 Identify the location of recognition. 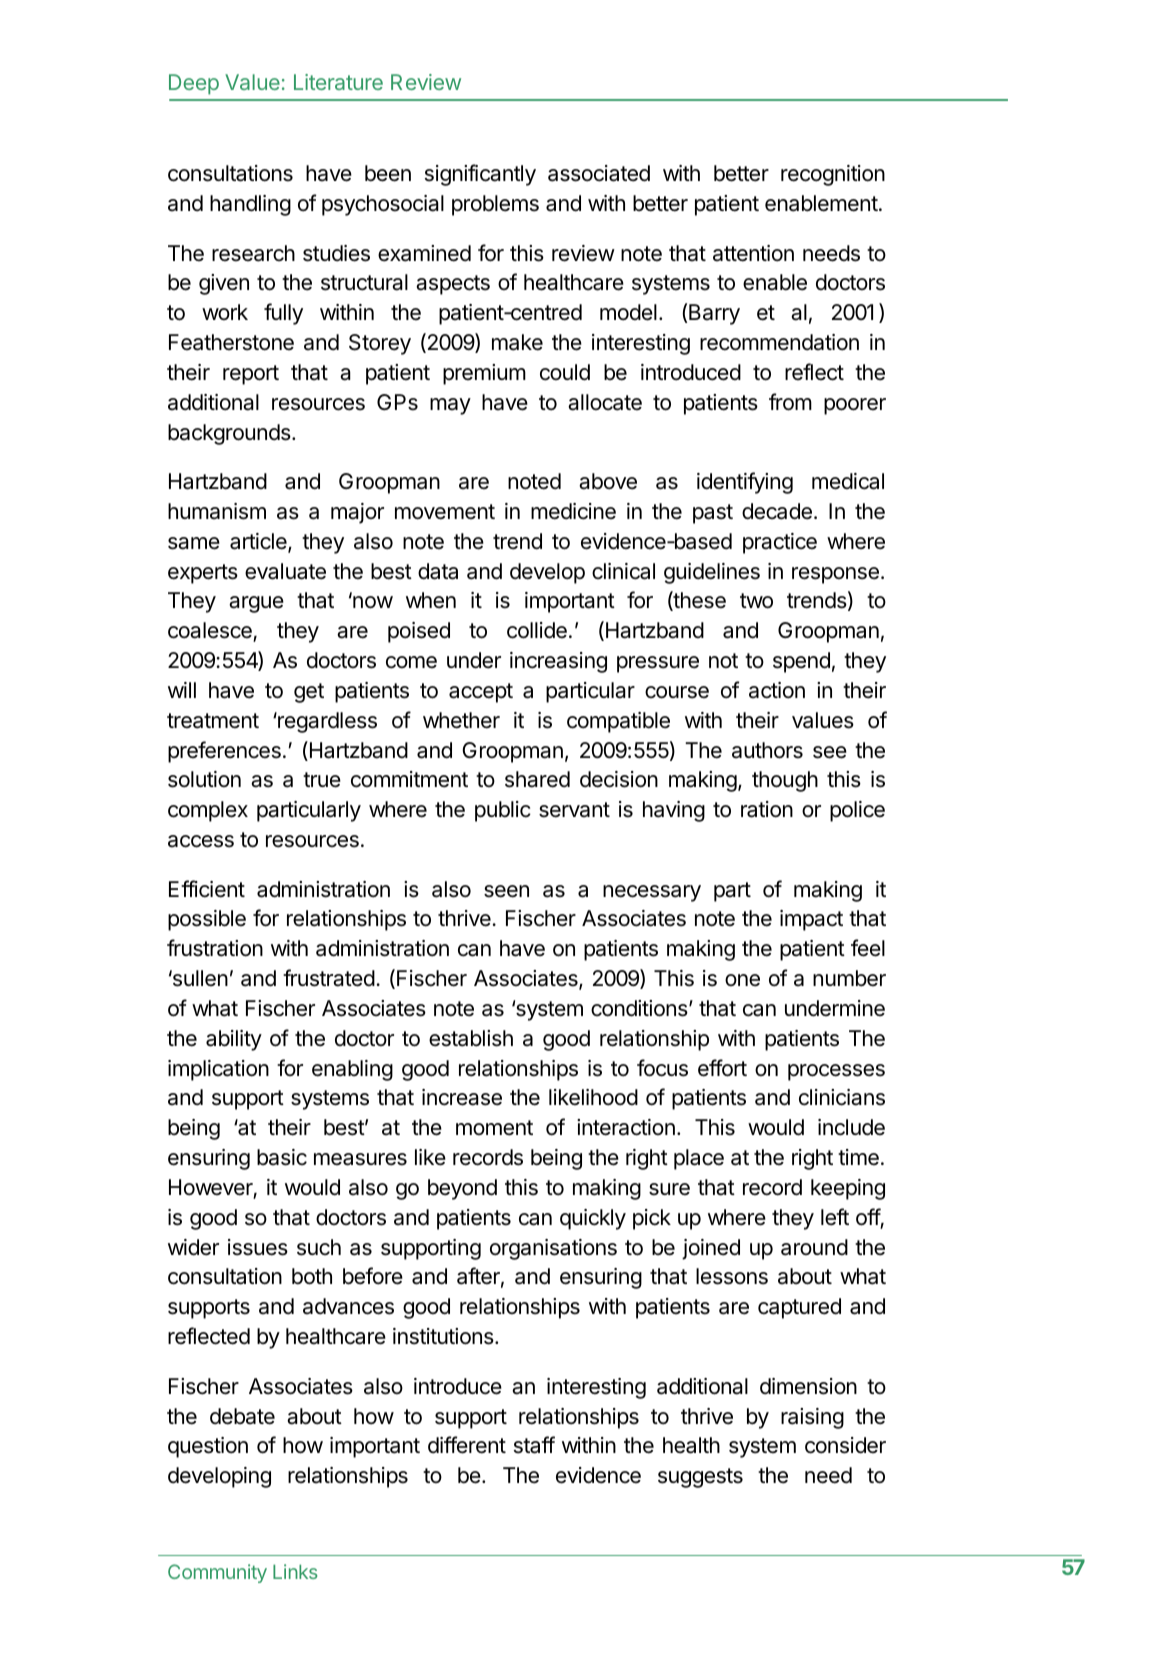
(833, 175).
